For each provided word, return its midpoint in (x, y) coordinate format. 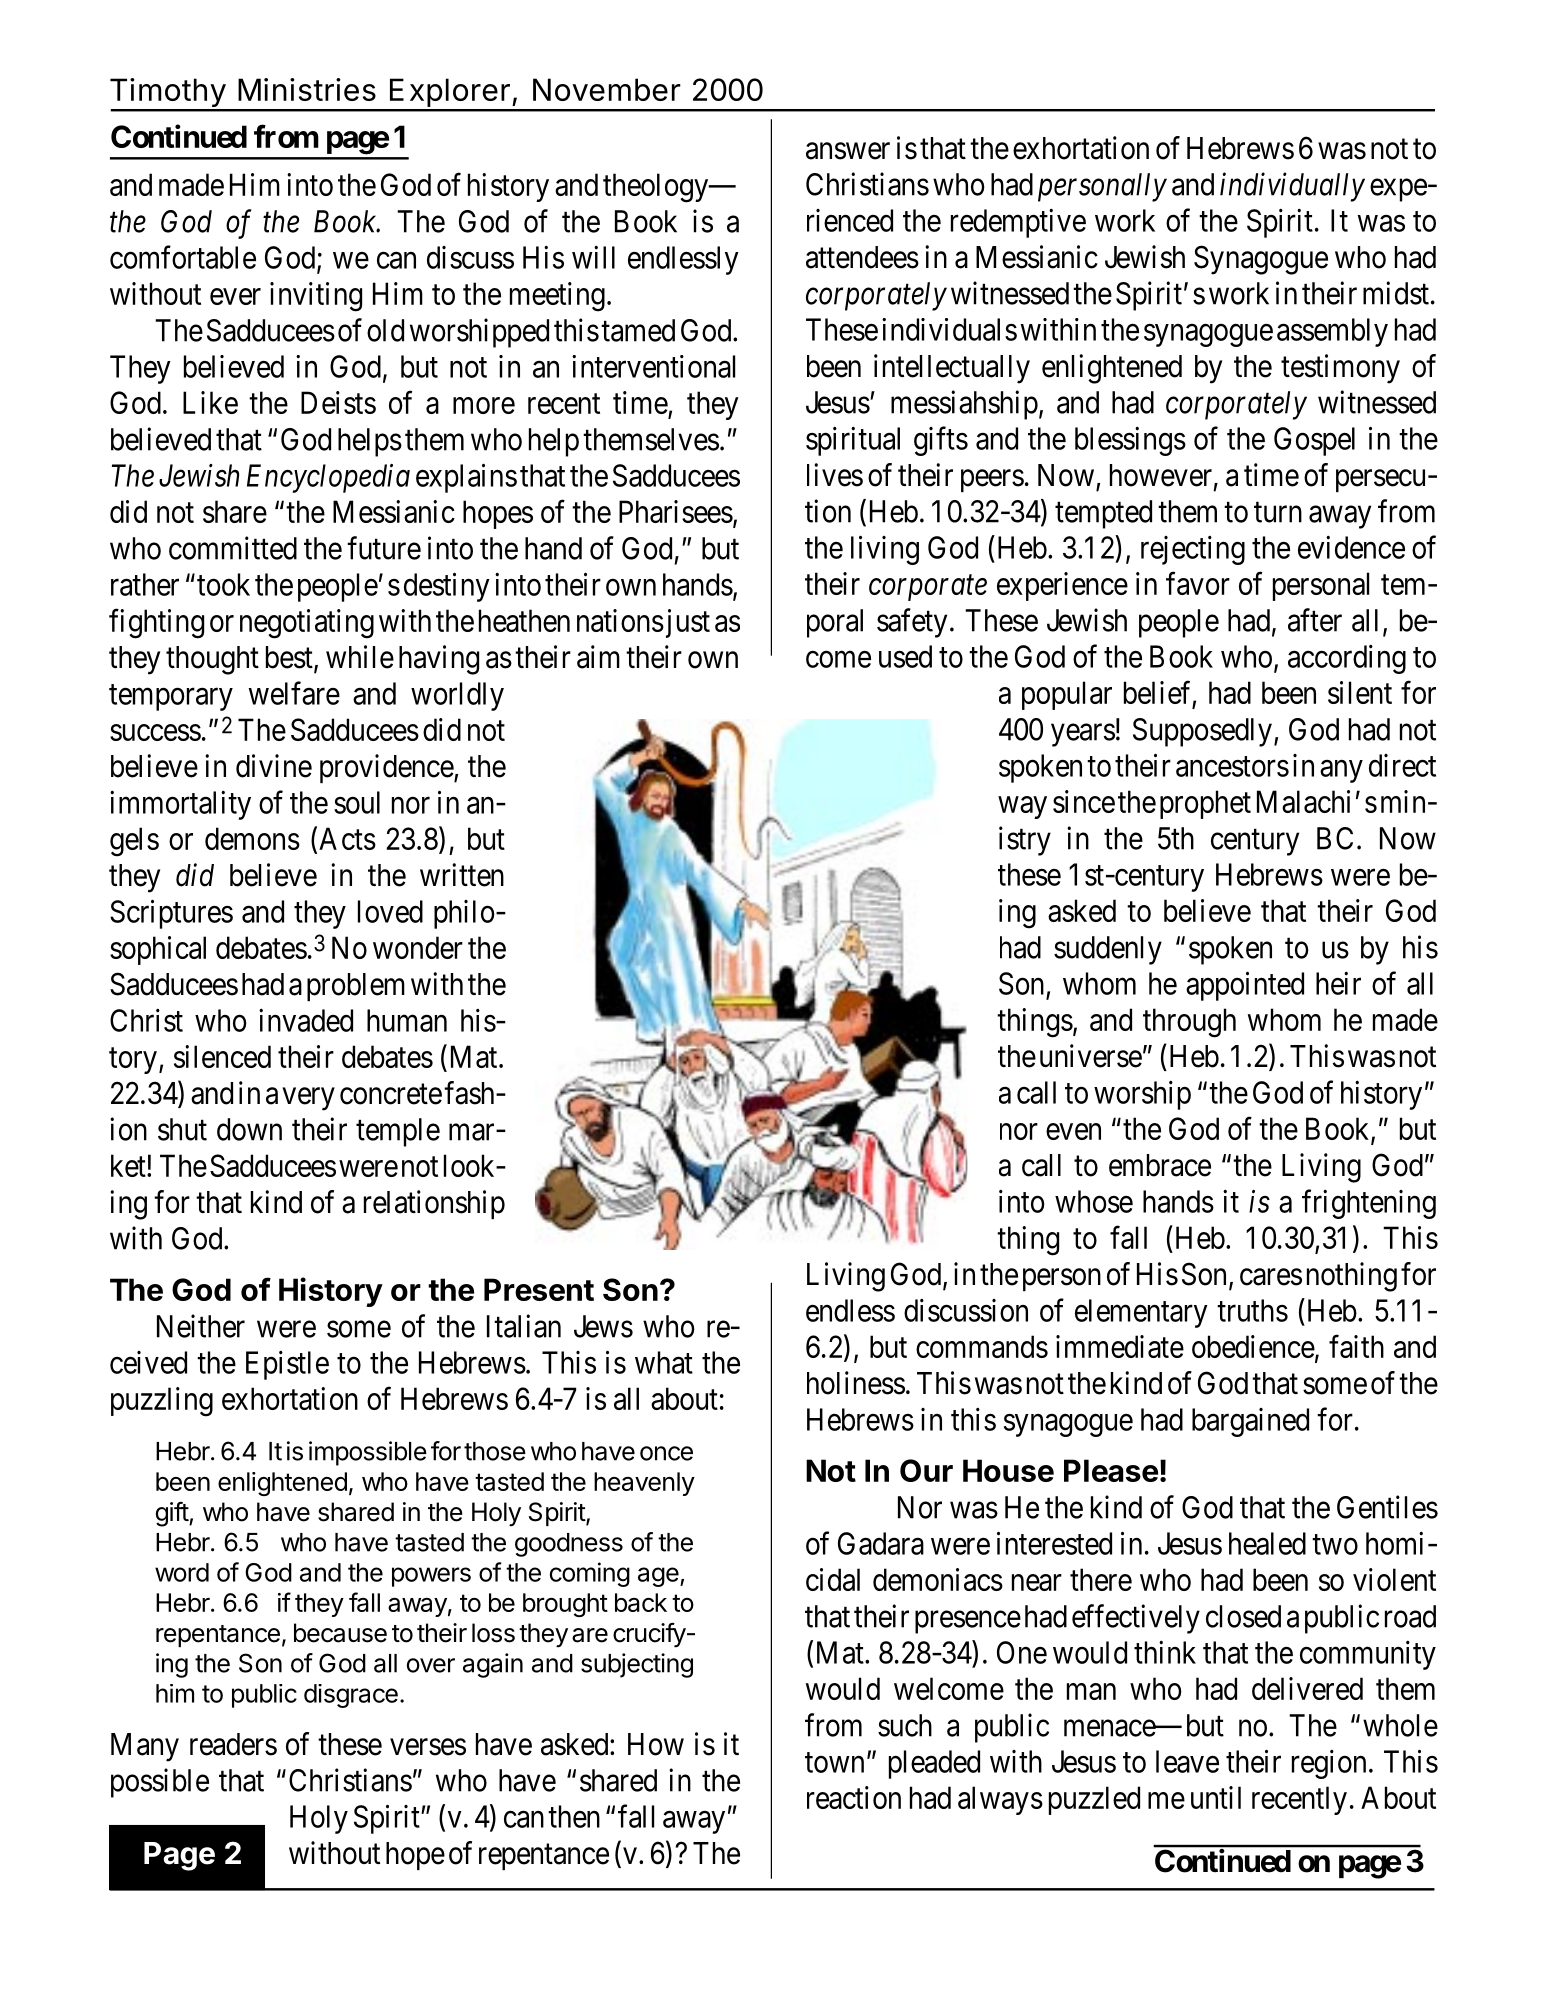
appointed (1245, 986)
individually (1292, 187)
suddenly (1108, 950)
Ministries (307, 89)
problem (356, 987)
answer (848, 151)
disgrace (351, 1696)
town (834, 1762)
